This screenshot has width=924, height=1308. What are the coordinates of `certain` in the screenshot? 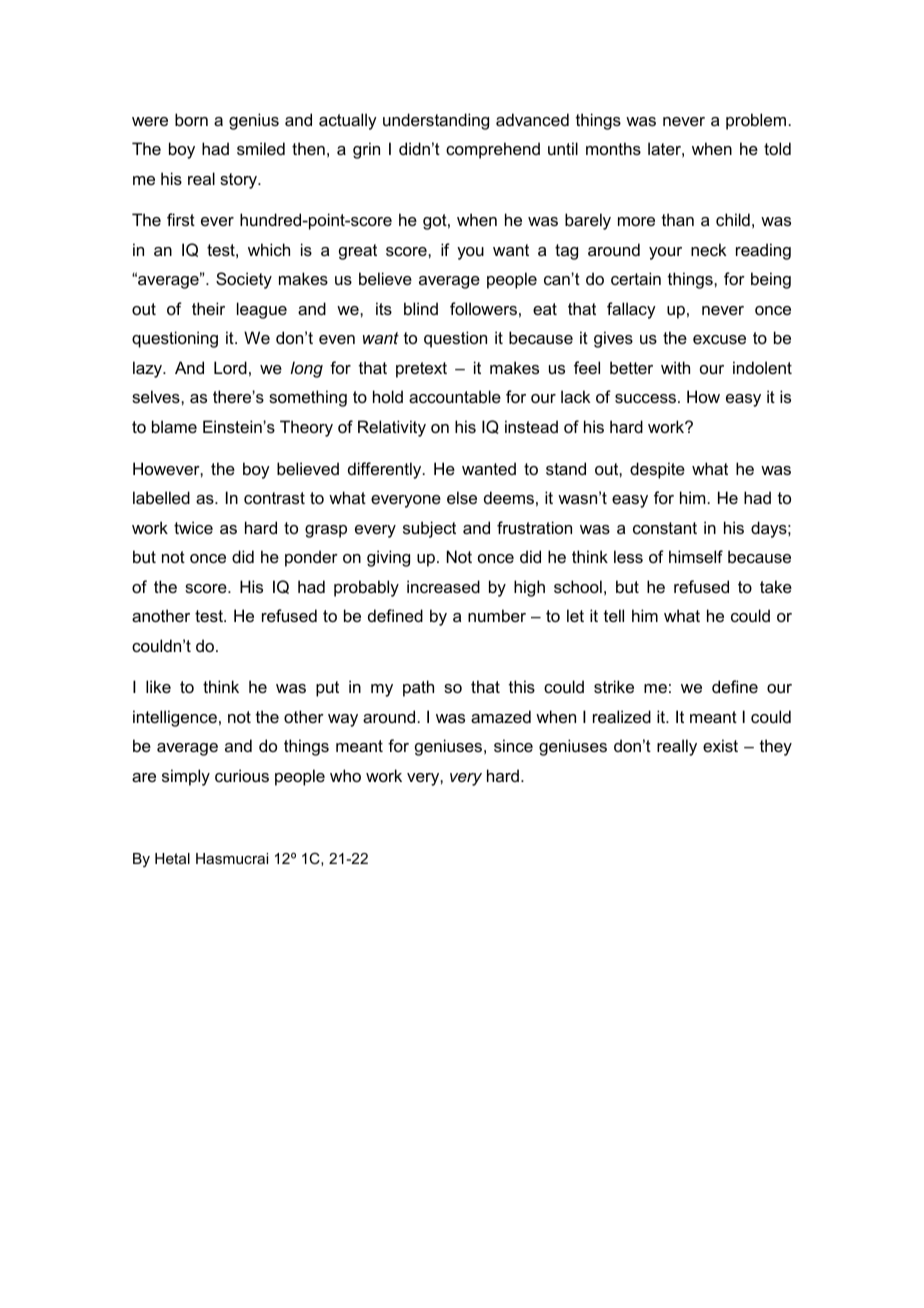 It's located at (636, 278).
